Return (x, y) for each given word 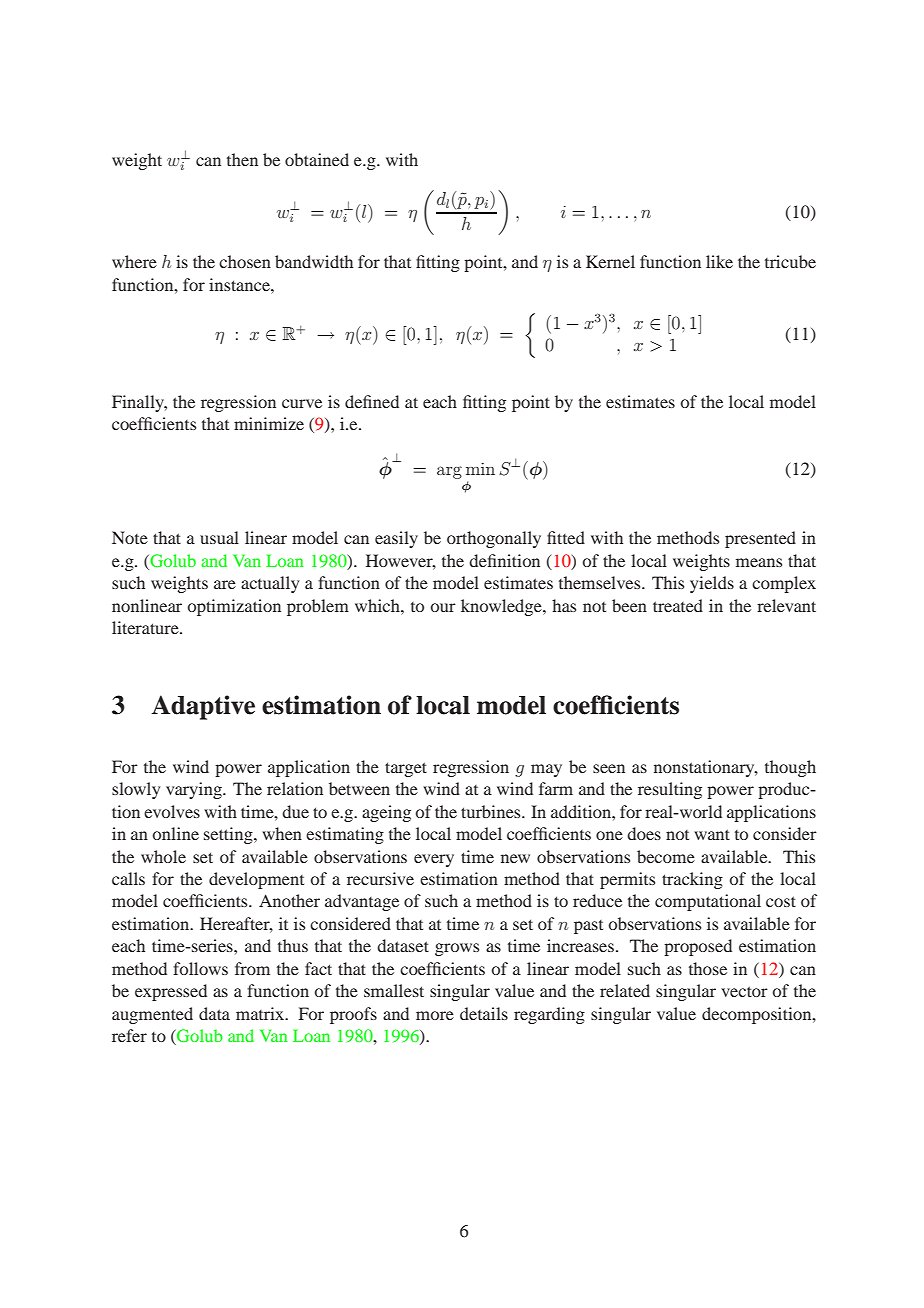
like (719, 261)
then (242, 159)
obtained (317, 159)
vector (744, 991)
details (484, 1013)
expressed (171, 992)
